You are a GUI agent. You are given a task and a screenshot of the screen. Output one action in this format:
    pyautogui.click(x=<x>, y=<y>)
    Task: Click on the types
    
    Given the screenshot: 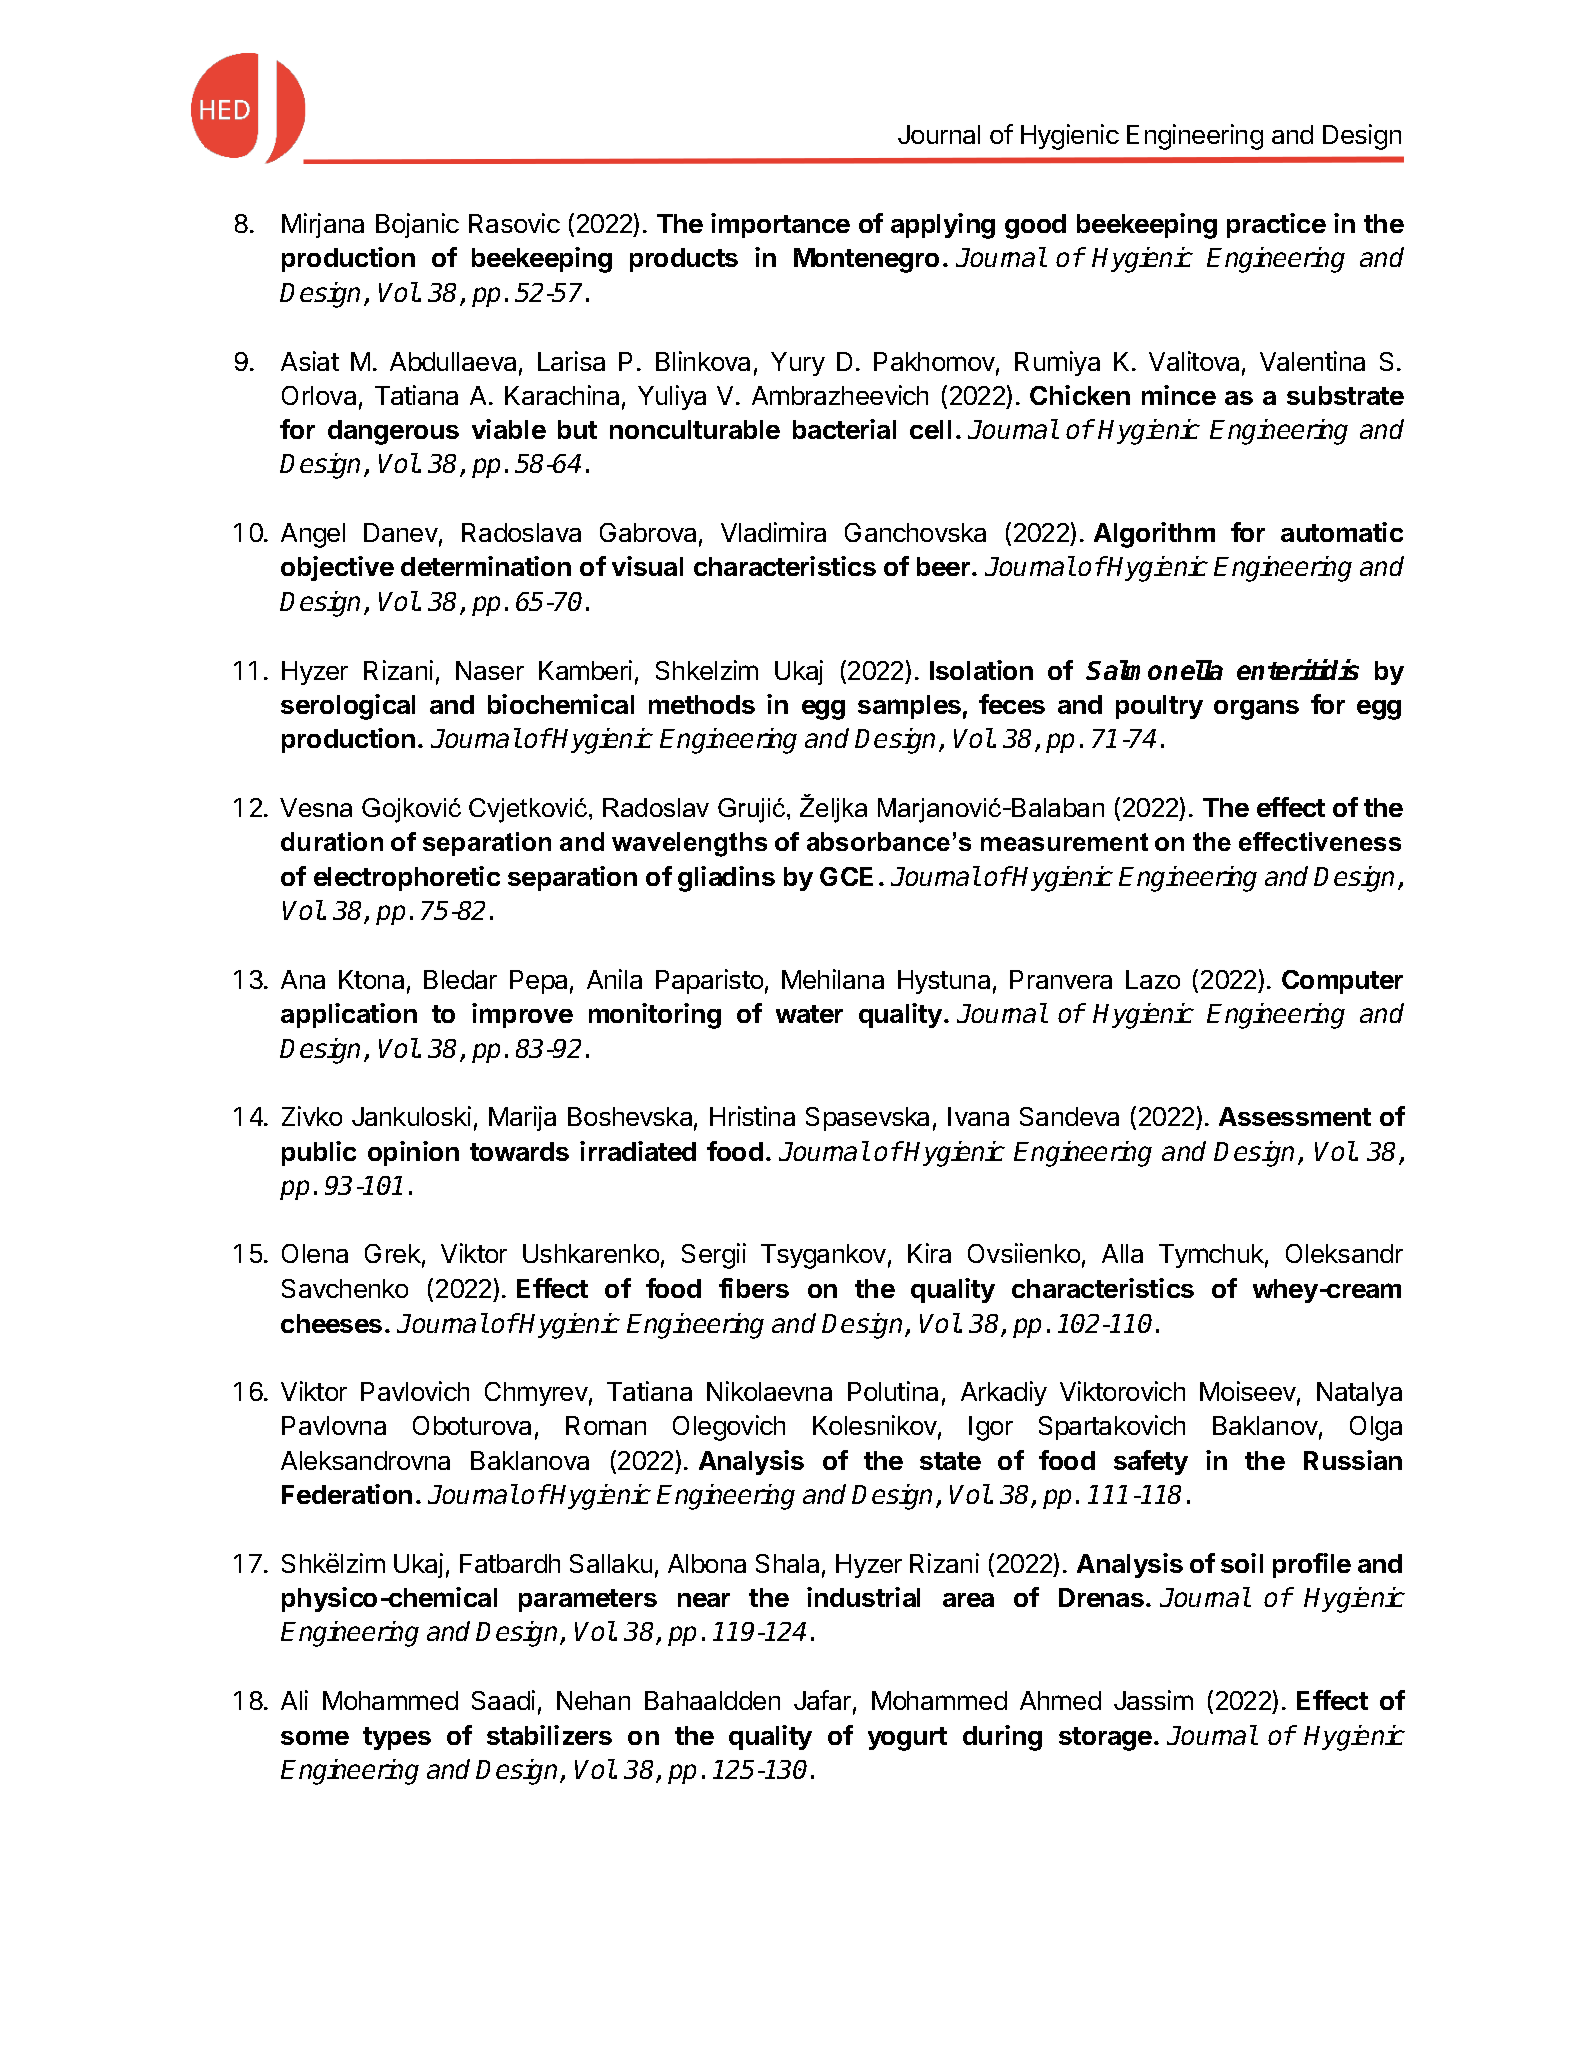 What is the action you would take?
    pyautogui.click(x=397, y=1738)
